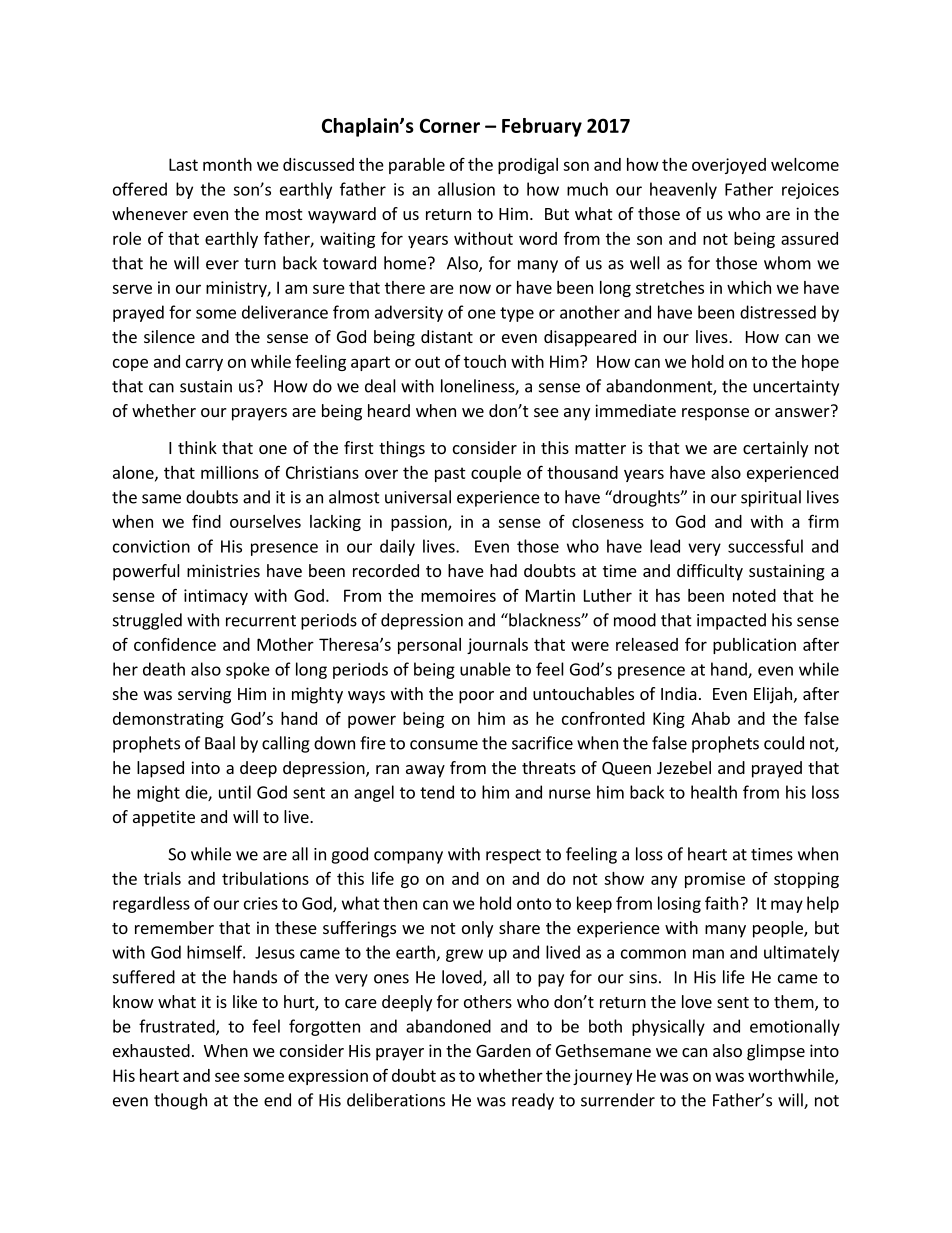 This page has width=952, height=1233. What do you see at coordinates (715, 414) in the page?
I see `response` at bounding box center [715, 414].
